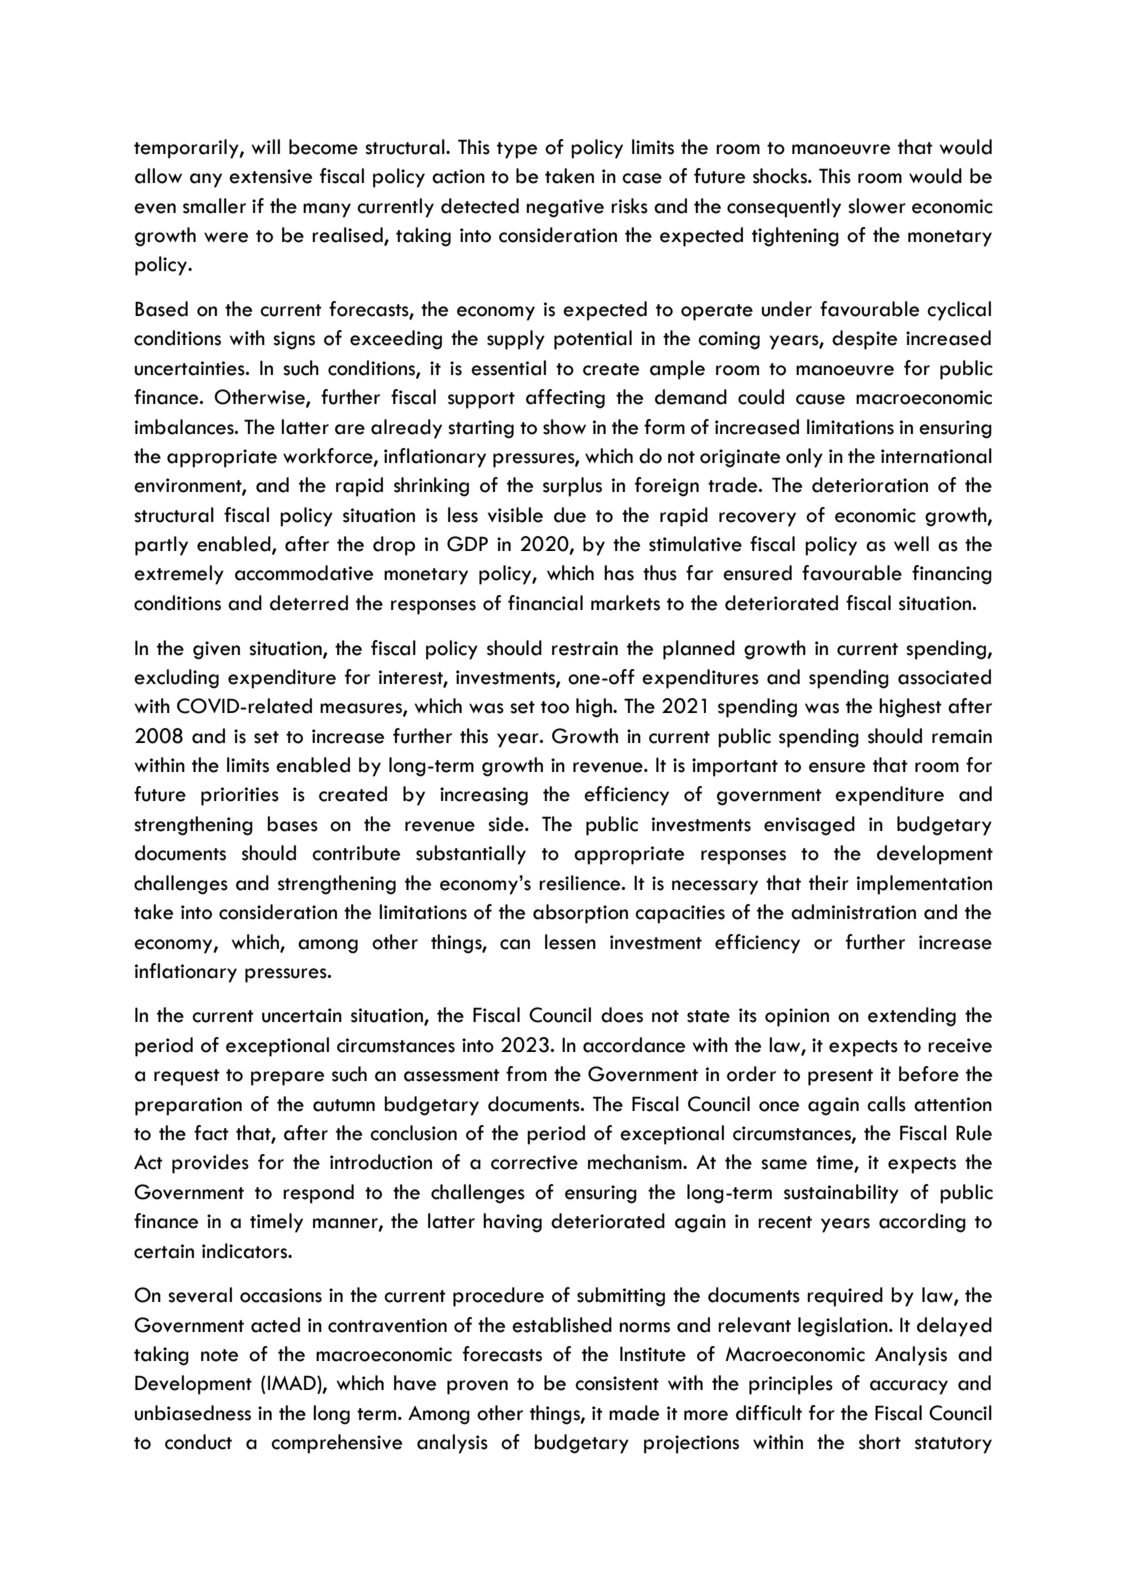  I want to click on IMAD, so click(293, 1384).
